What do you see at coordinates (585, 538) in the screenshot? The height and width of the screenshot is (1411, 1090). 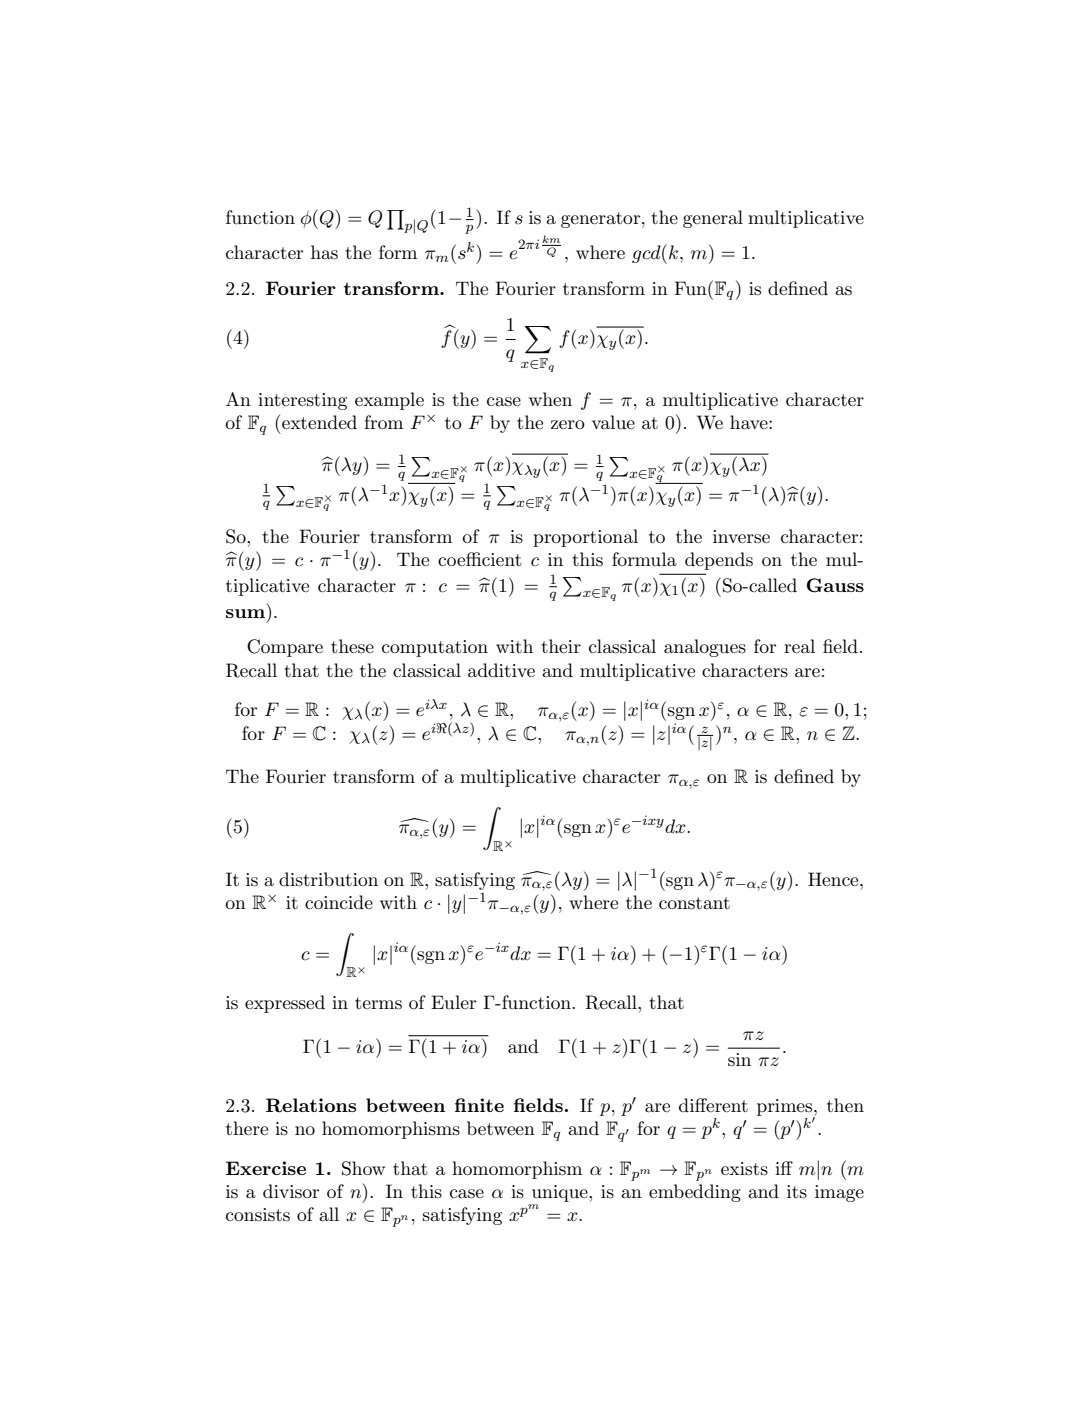 I see `proportional` at bounding box center [585, 538].
